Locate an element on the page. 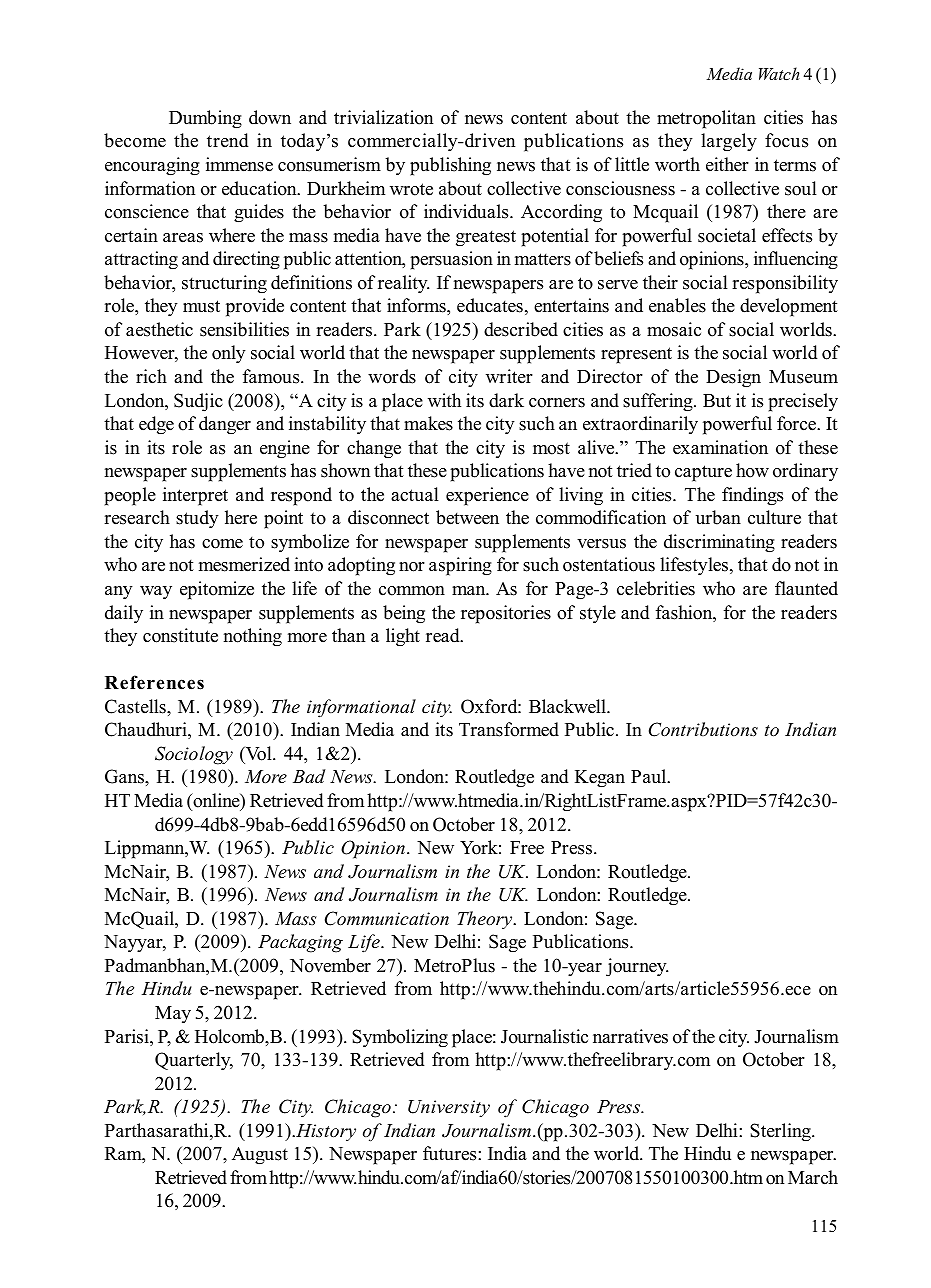  Dumbing is located at coordinates (205, 119).
